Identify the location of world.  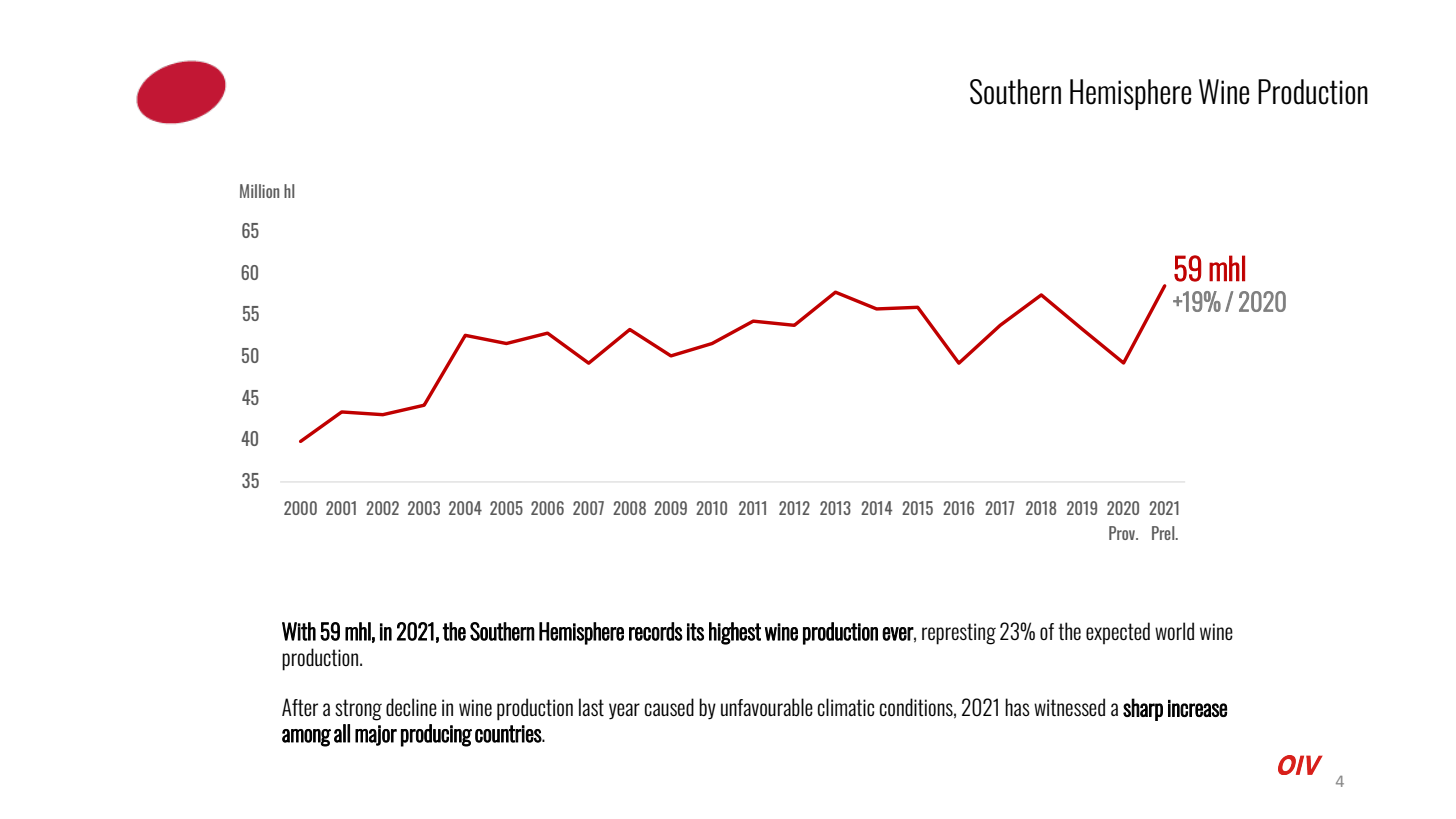
(1174, 631).
